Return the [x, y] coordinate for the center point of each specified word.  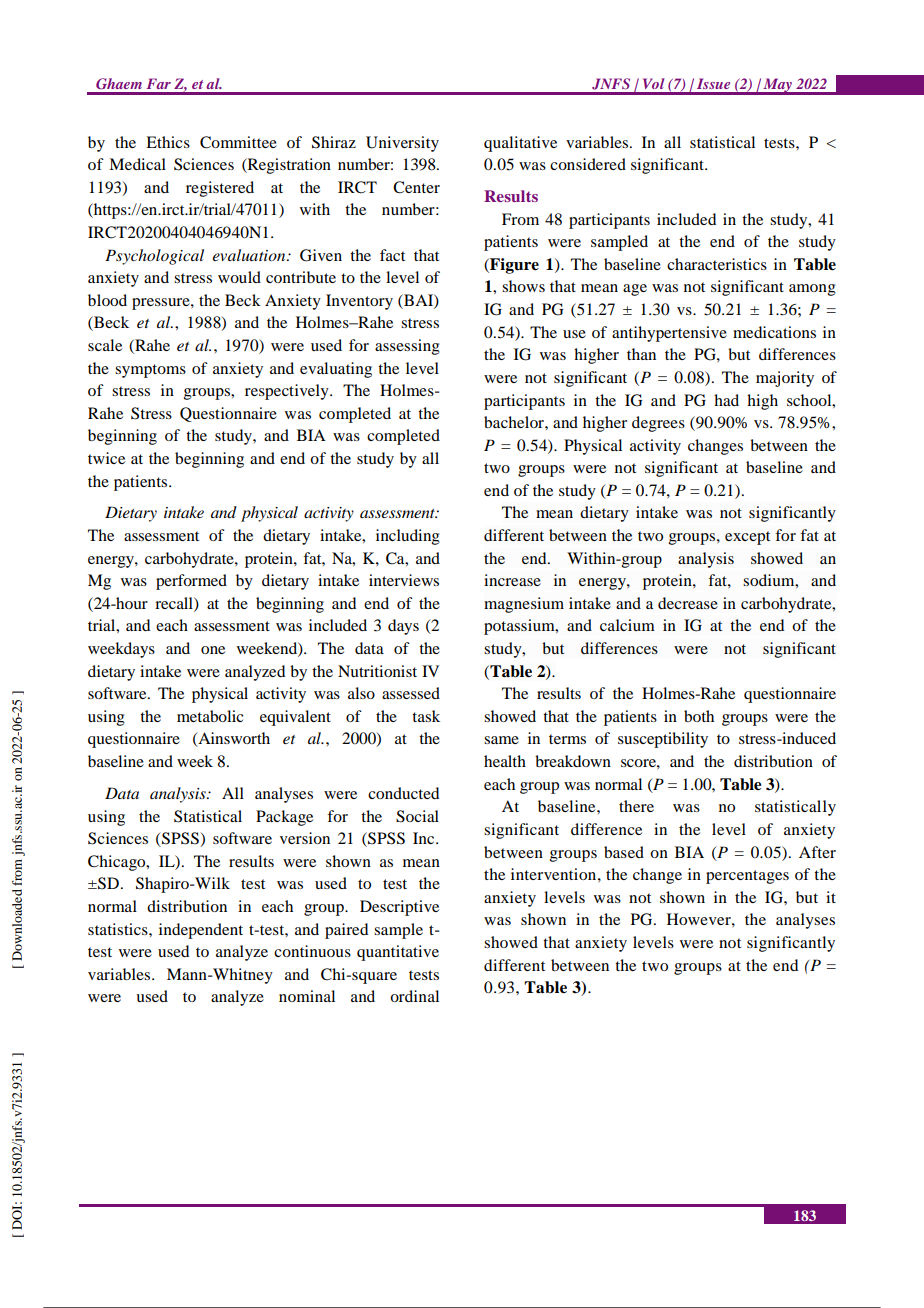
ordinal [414, 996]
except [747, 538]
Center [416, 187]
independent [201, 931]
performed [191, 582]
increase [512, 580]
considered [588, 164]
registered [220, 189]
